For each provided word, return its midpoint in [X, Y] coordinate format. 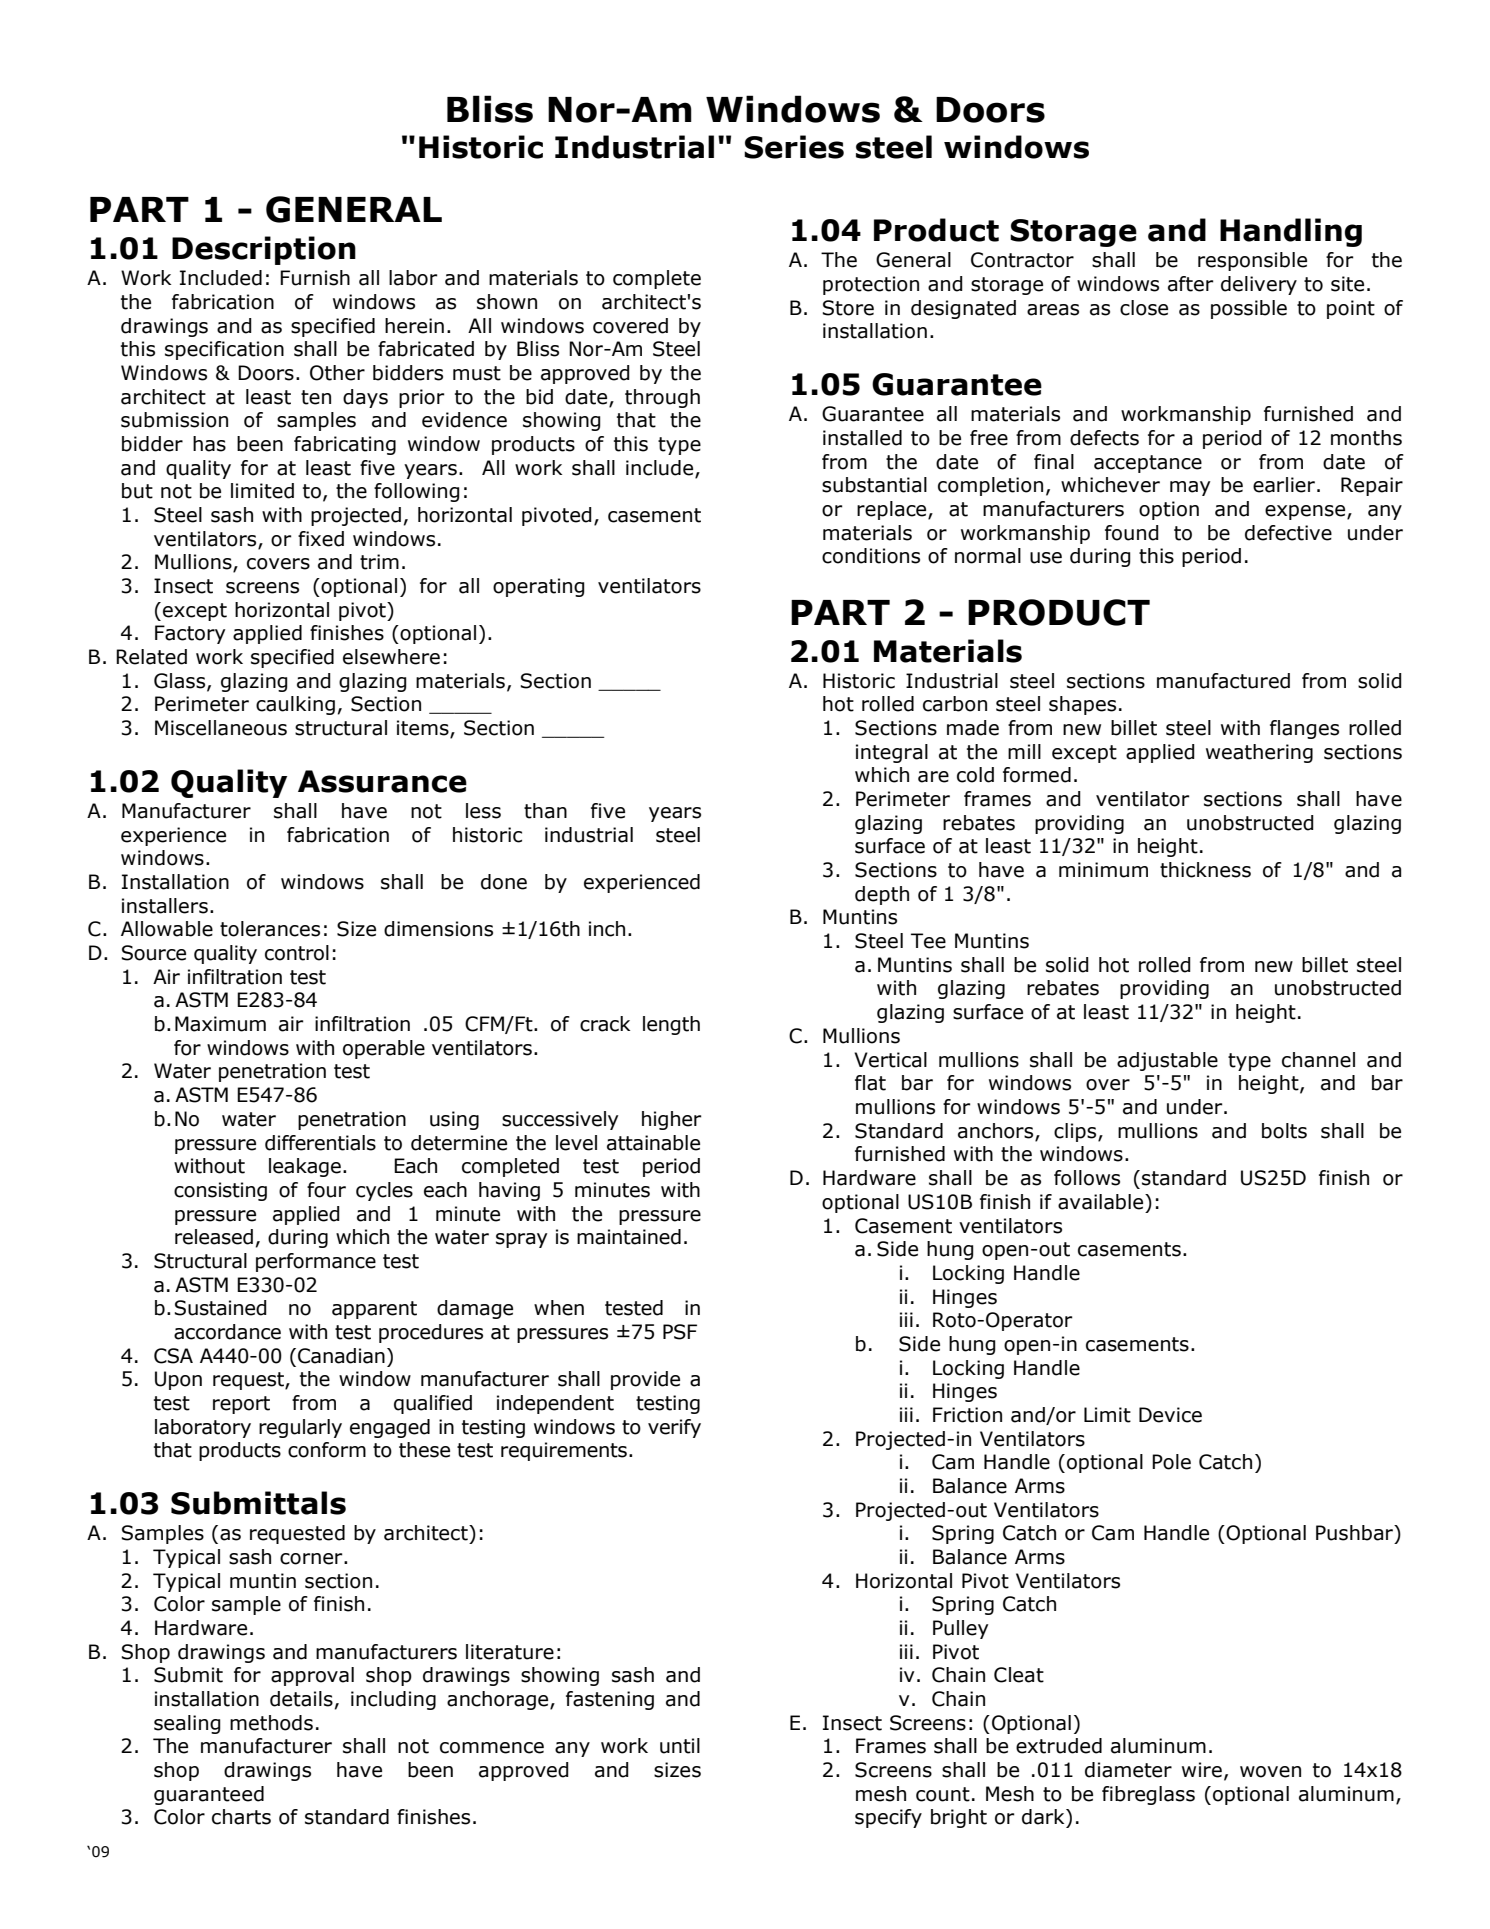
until [680, 1746]
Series [794, 147]
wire [1202, 1770]
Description [264, 250]
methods [271, 1723]
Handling [1291, 232]
